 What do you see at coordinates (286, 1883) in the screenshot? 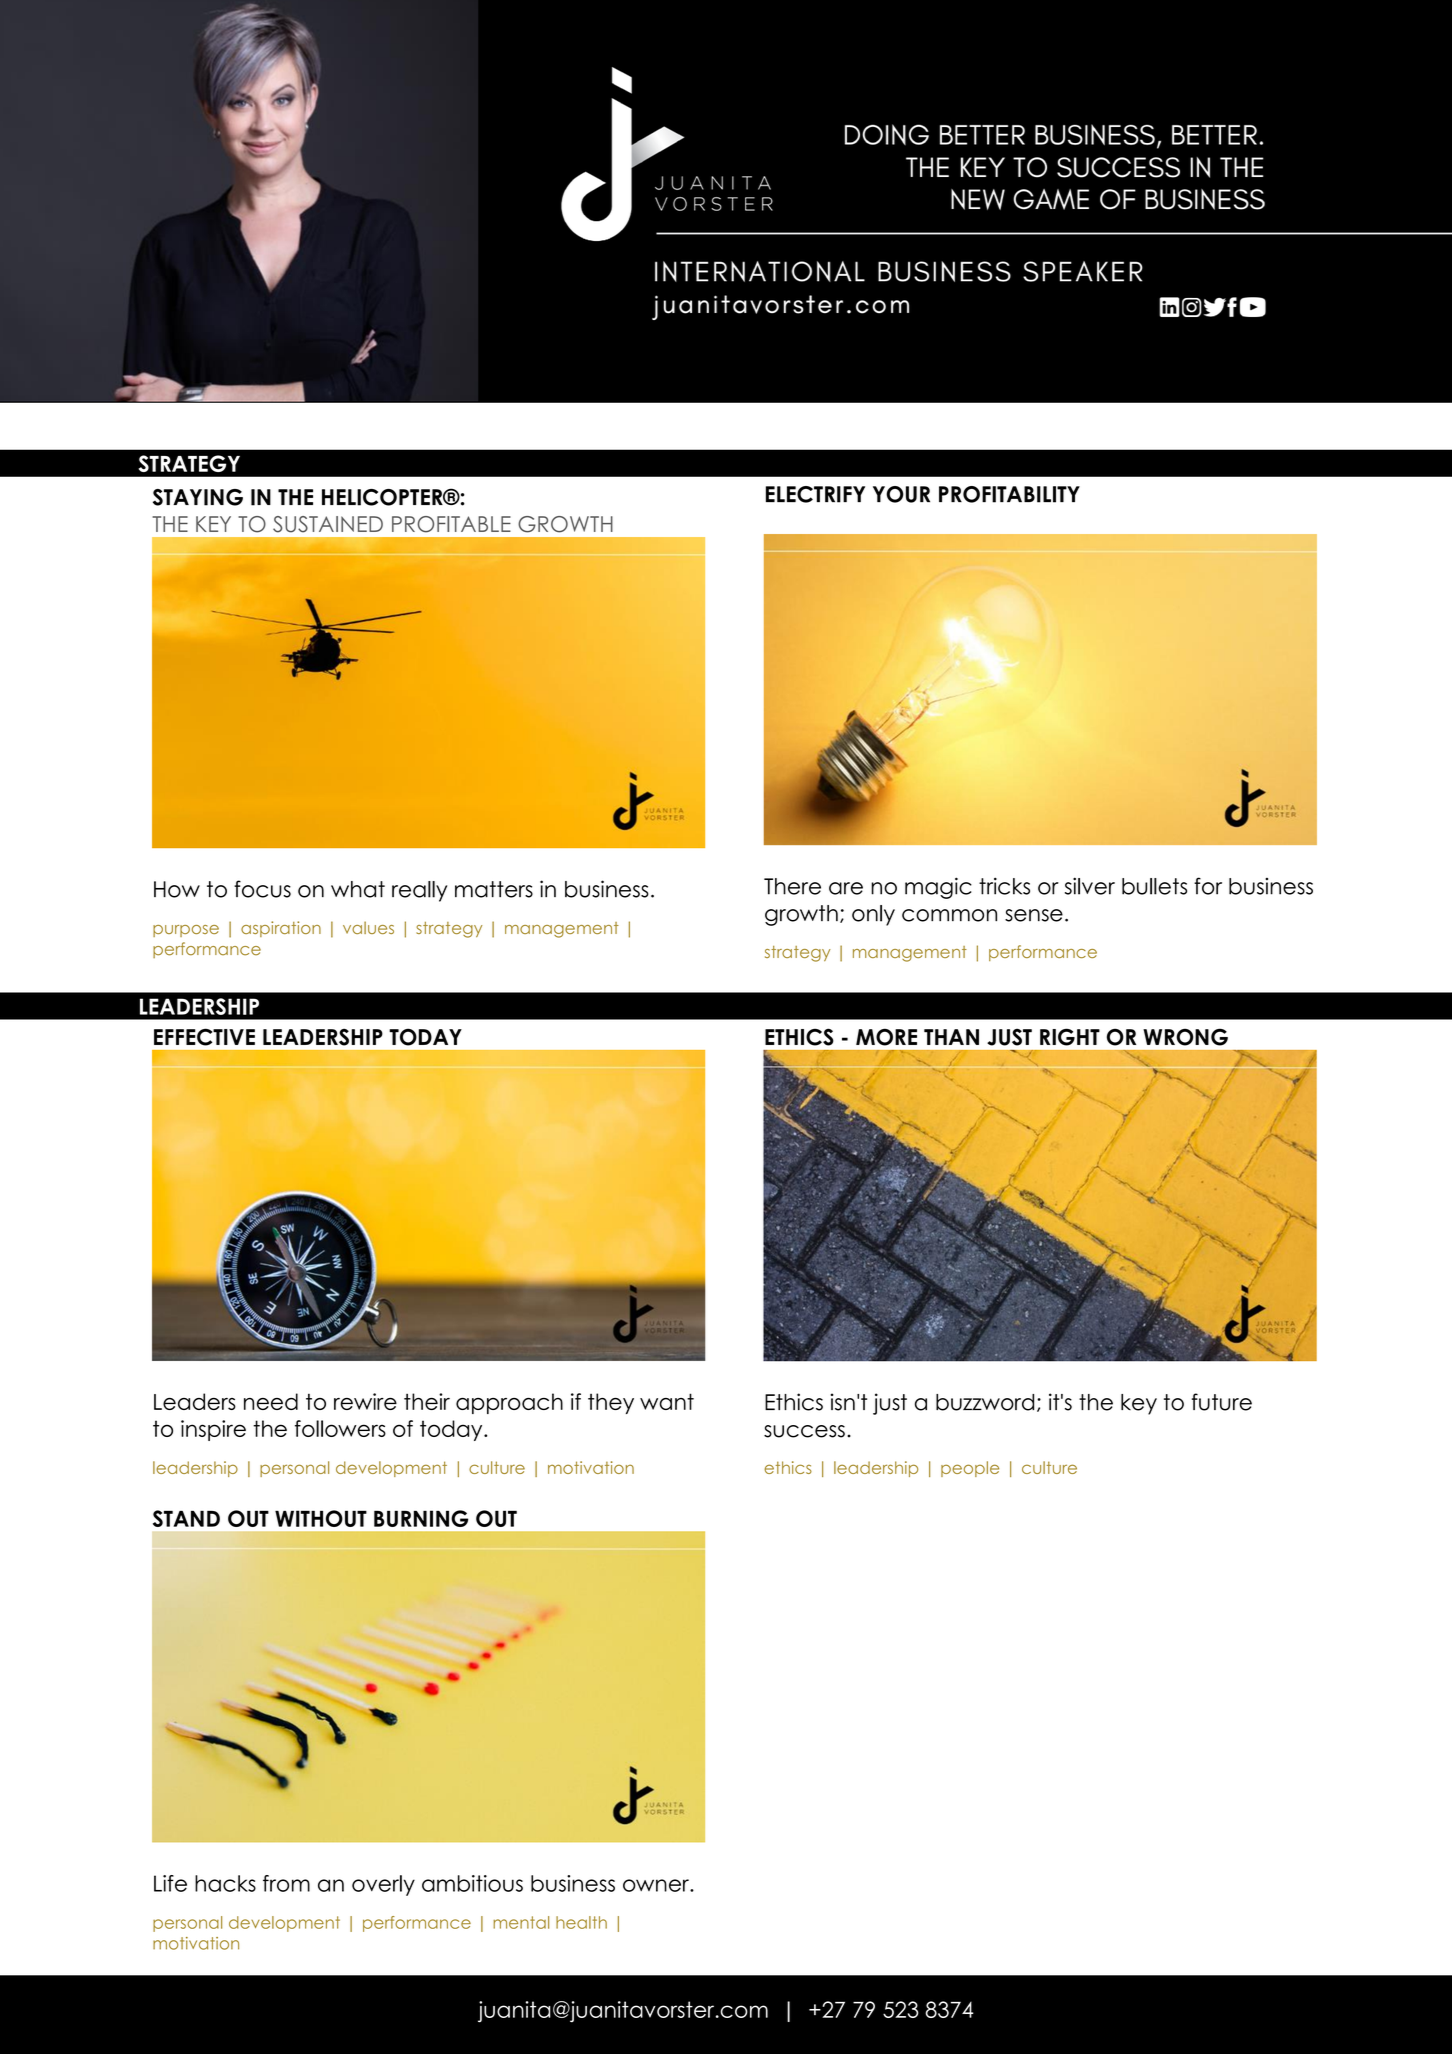
I see `from` at bounding box center [286, 1883].
